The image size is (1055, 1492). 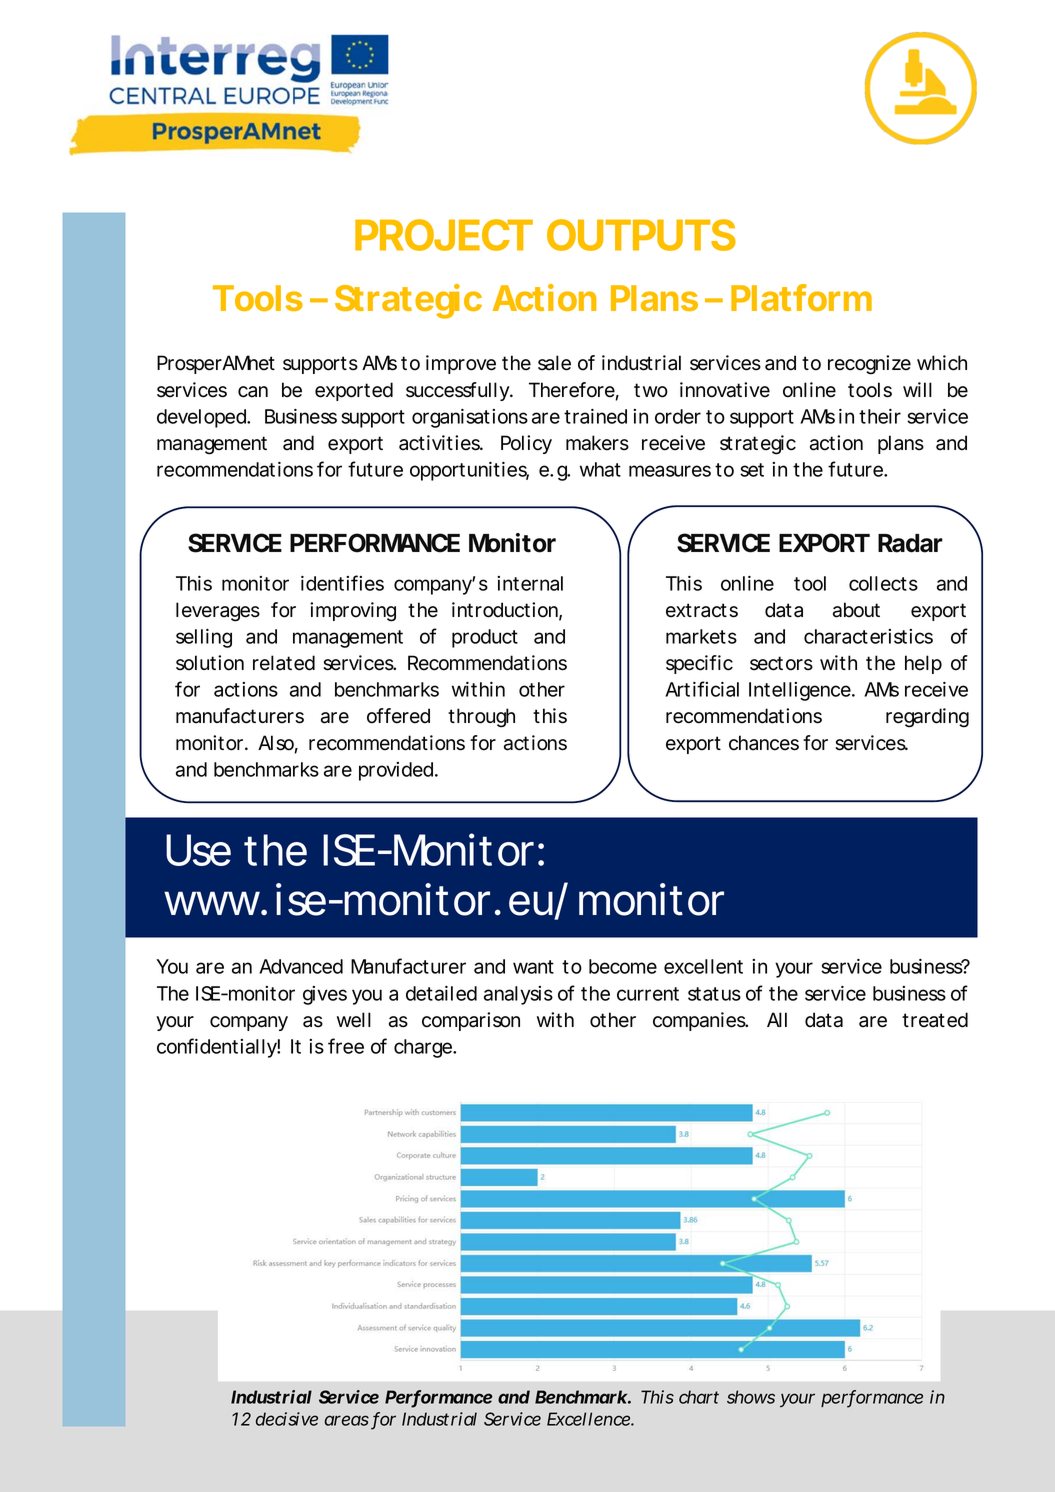 I want to click on chart, so click(x=699, y=1397).
